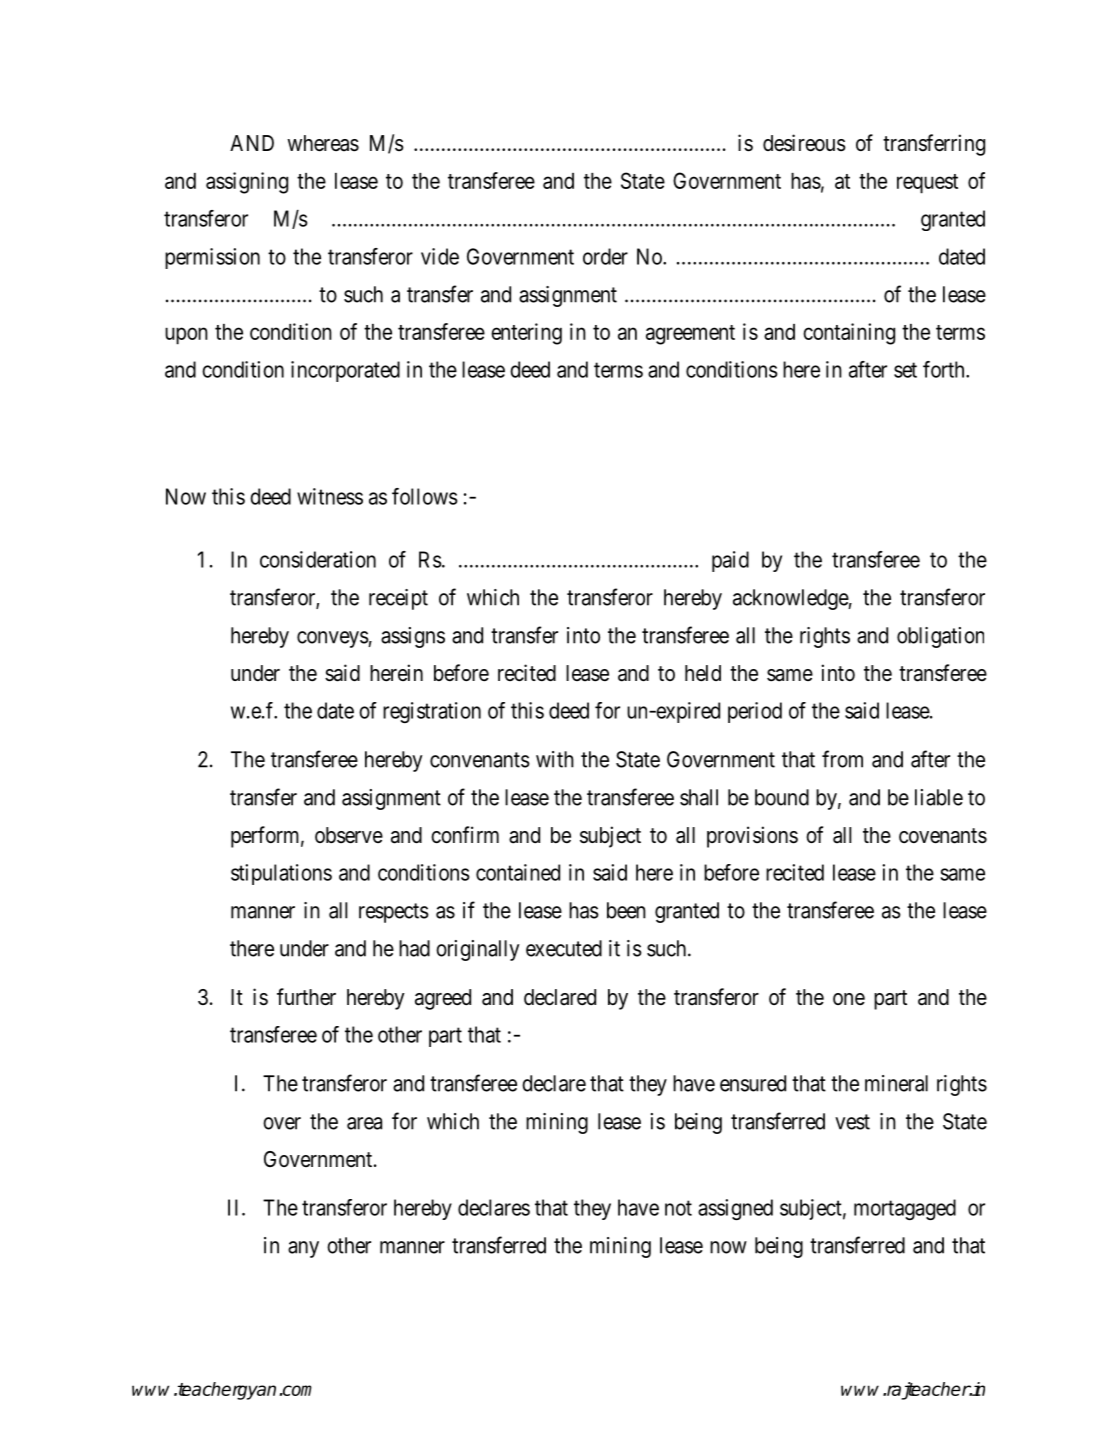 The width and height of the screenshot is (1117, 1445). What do you see at coordinates (303, 1249) in the screenshot?
I see `any` at bounding box center [303, 1249].
